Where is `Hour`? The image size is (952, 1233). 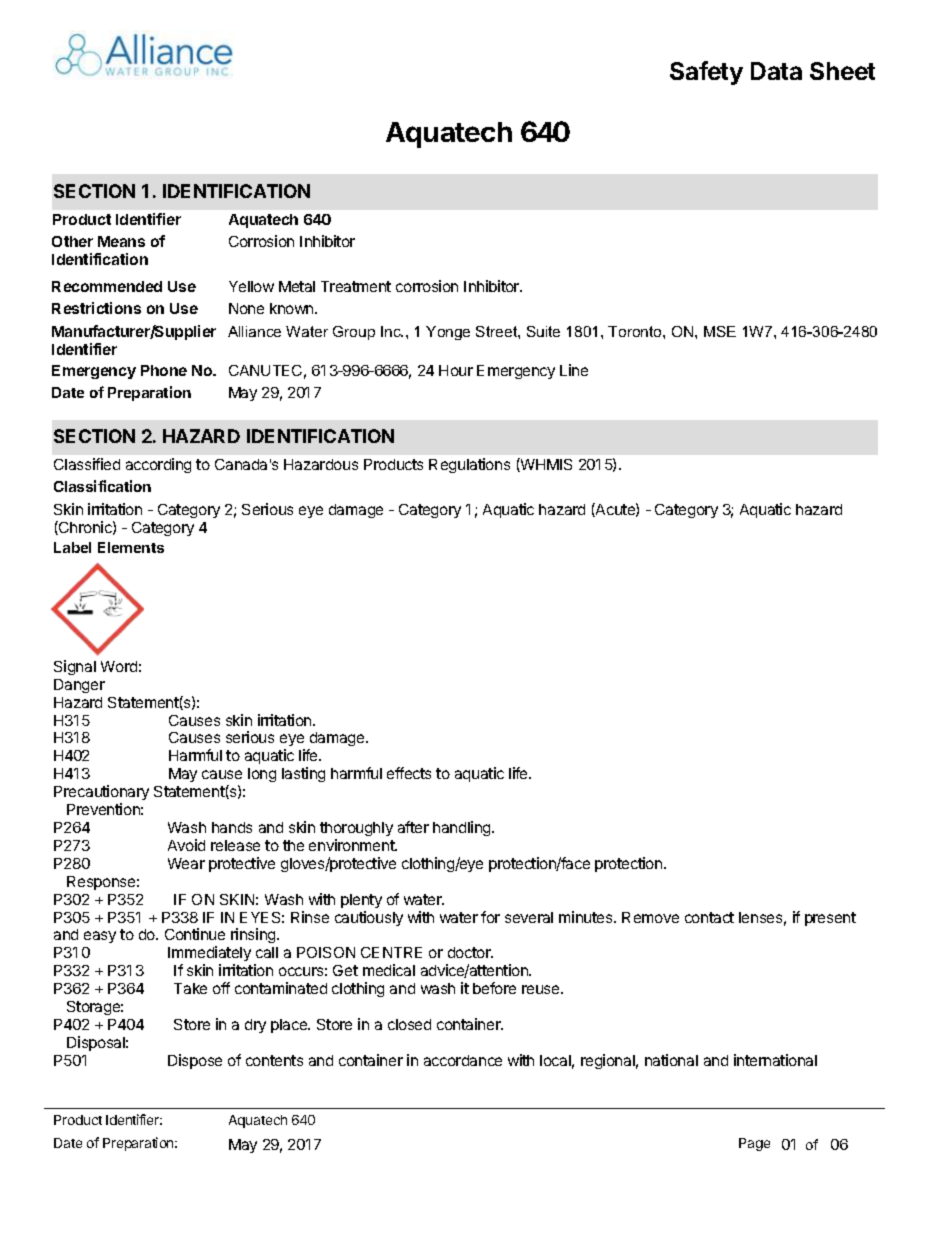
Hour is located at coordinates (456, 370).
